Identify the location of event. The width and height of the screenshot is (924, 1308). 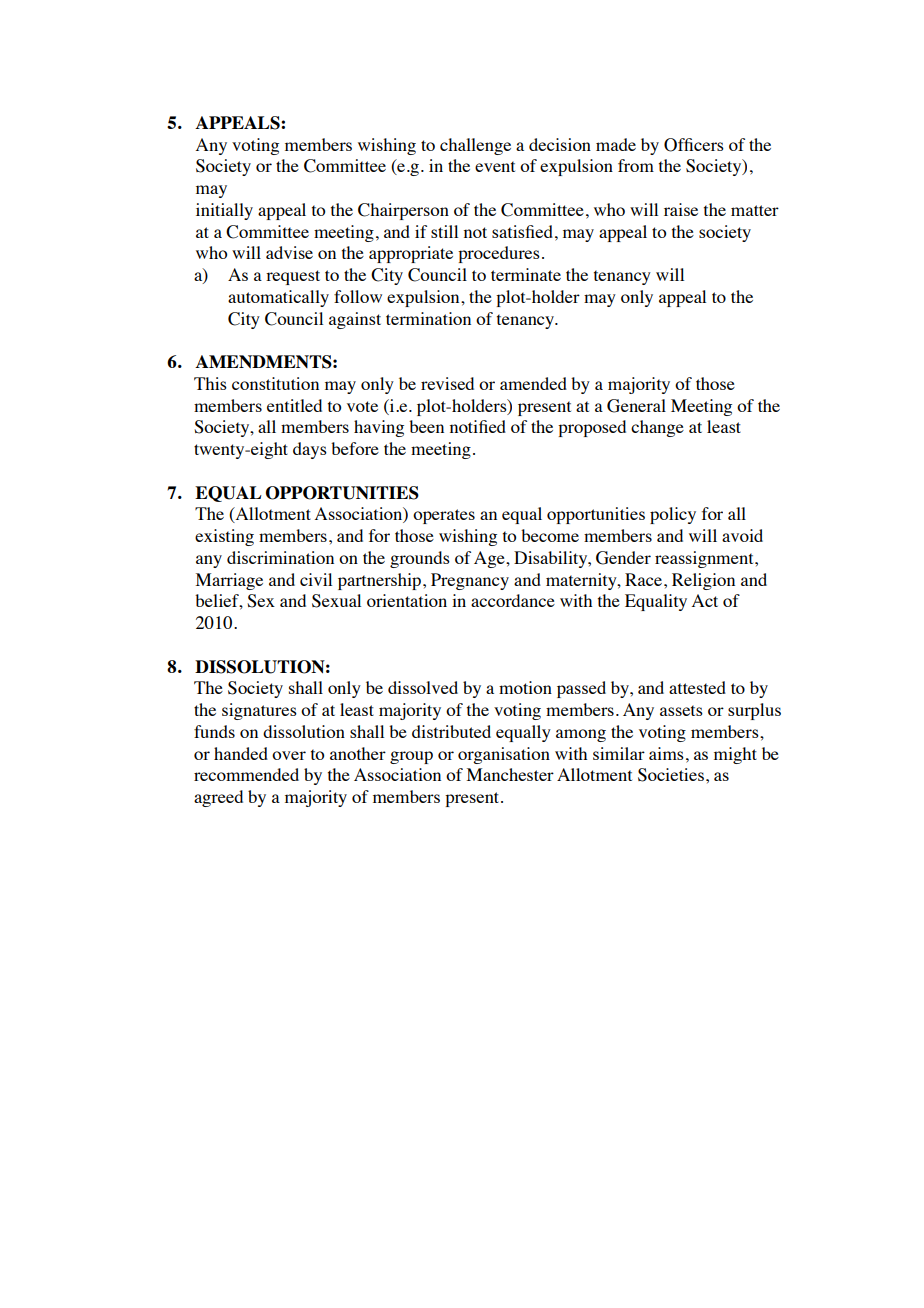
(495, 166).
